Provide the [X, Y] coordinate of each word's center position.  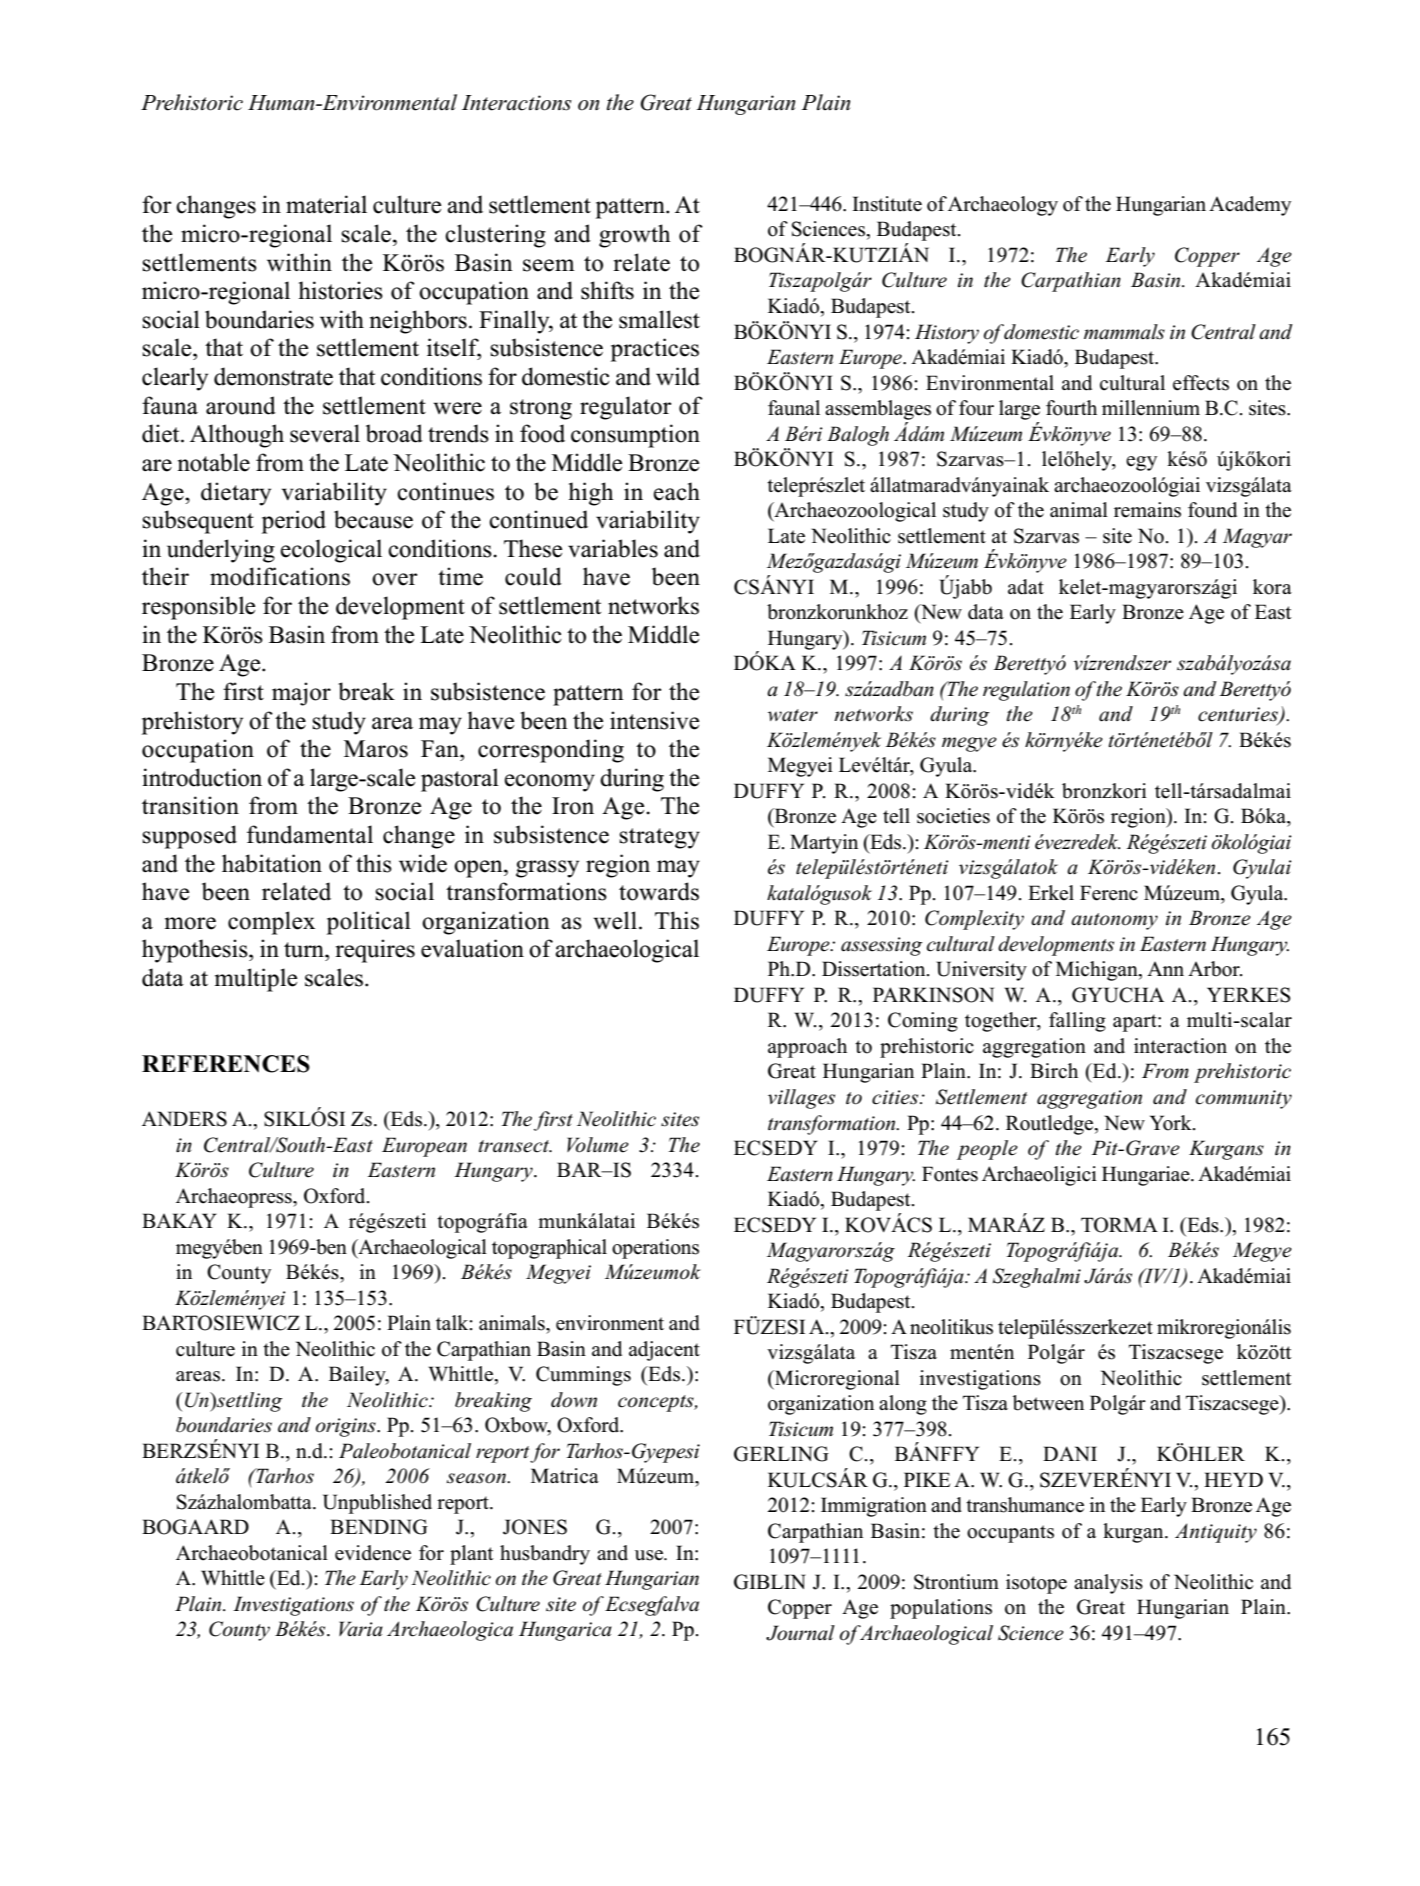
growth [635, 236]
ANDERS [184, 1119]
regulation [1026, 691]
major [301, 694]
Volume [598, 1145]
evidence [373, 1553]
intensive [654, 720]
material [326, 204]
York [1172, 1123]
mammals [1124, 332]
